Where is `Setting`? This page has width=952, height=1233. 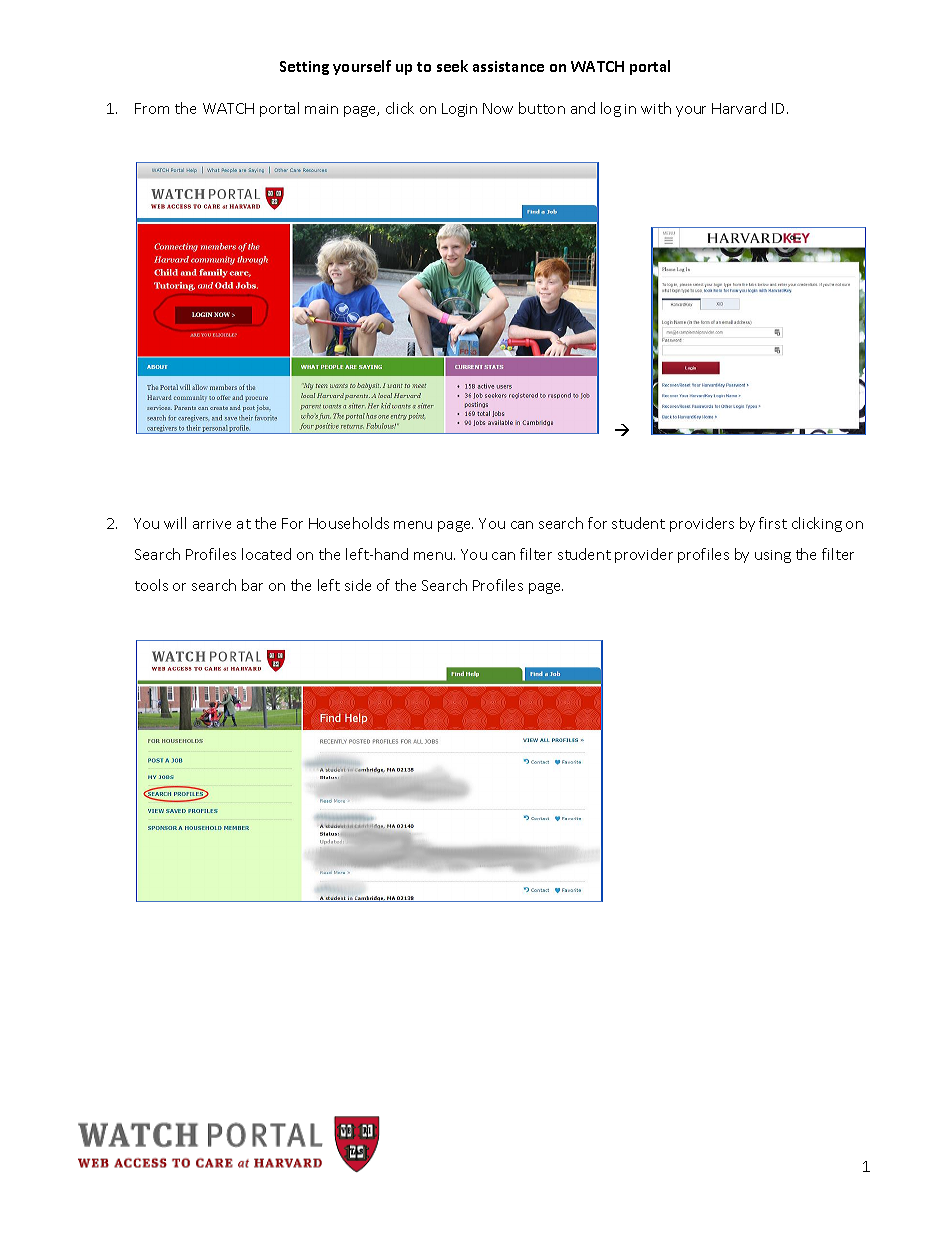 Setting is located at coordinates (304, 68).
